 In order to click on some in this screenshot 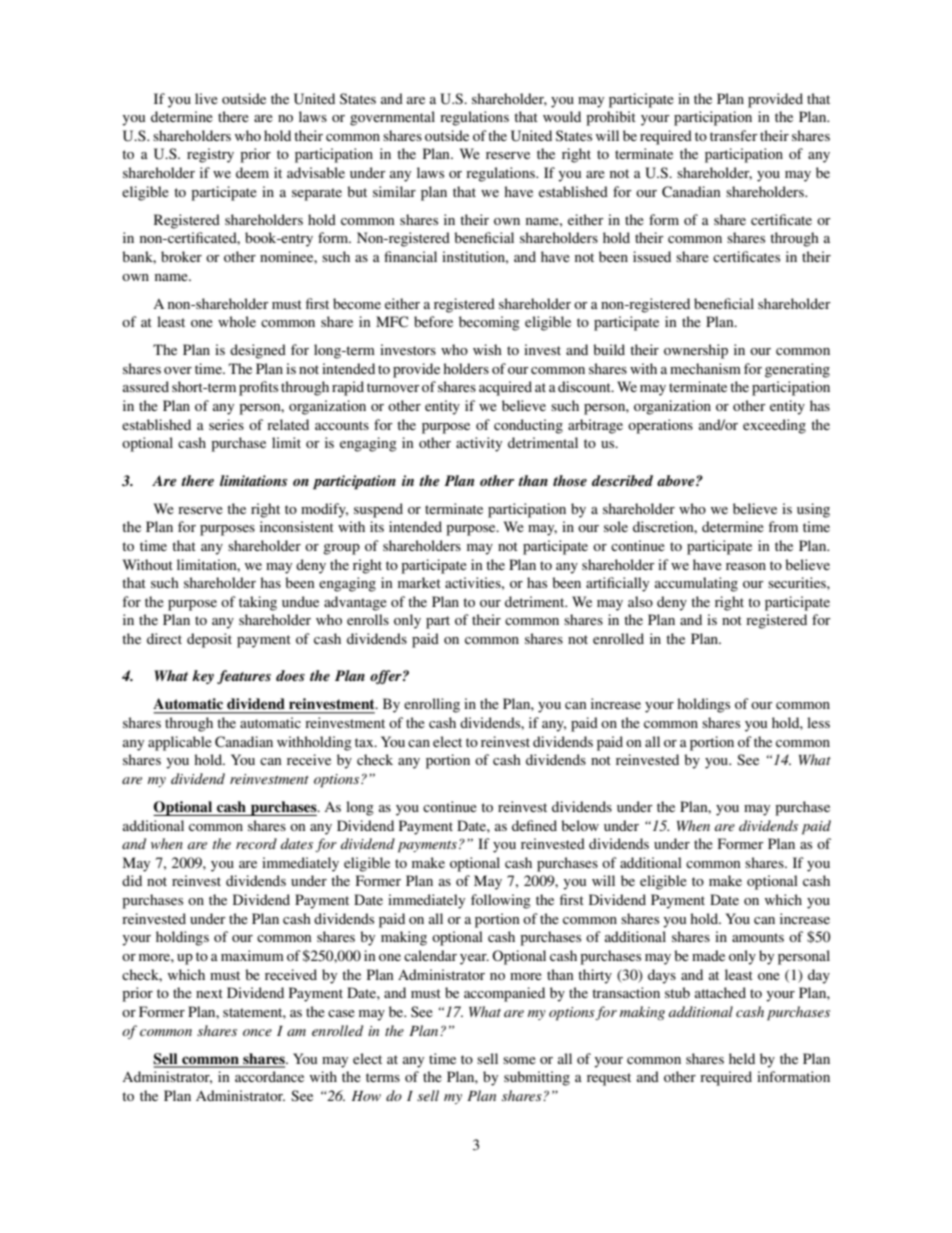, I will do `click(519, 1060)`.
